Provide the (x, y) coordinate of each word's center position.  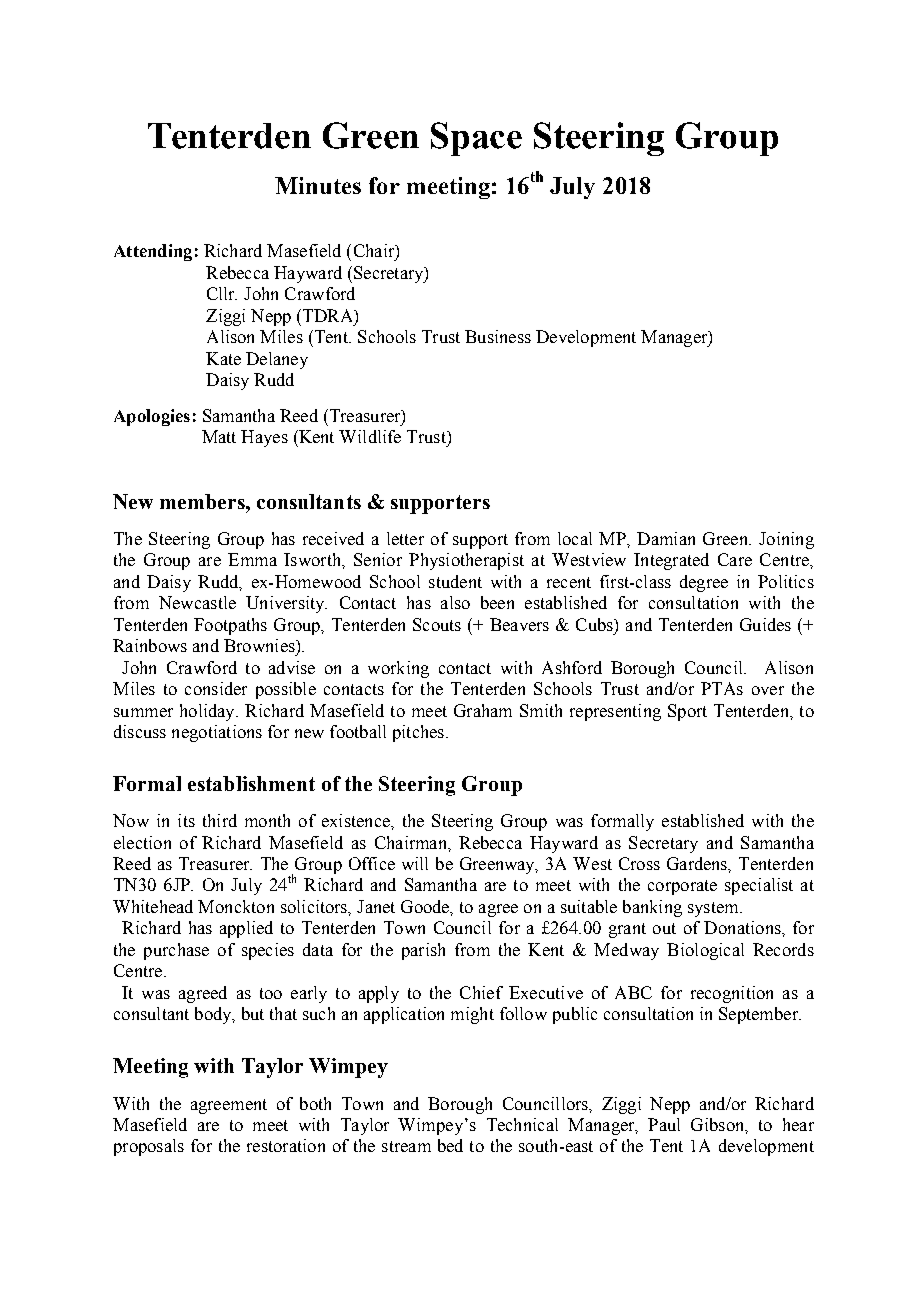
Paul (664, 1124)
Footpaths (230, 626)
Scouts (437, 624)
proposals (149, 1147)
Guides (765, 624)
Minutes (318, 185)
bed (450, 1145)
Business (498, 336)
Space (476, 139)
